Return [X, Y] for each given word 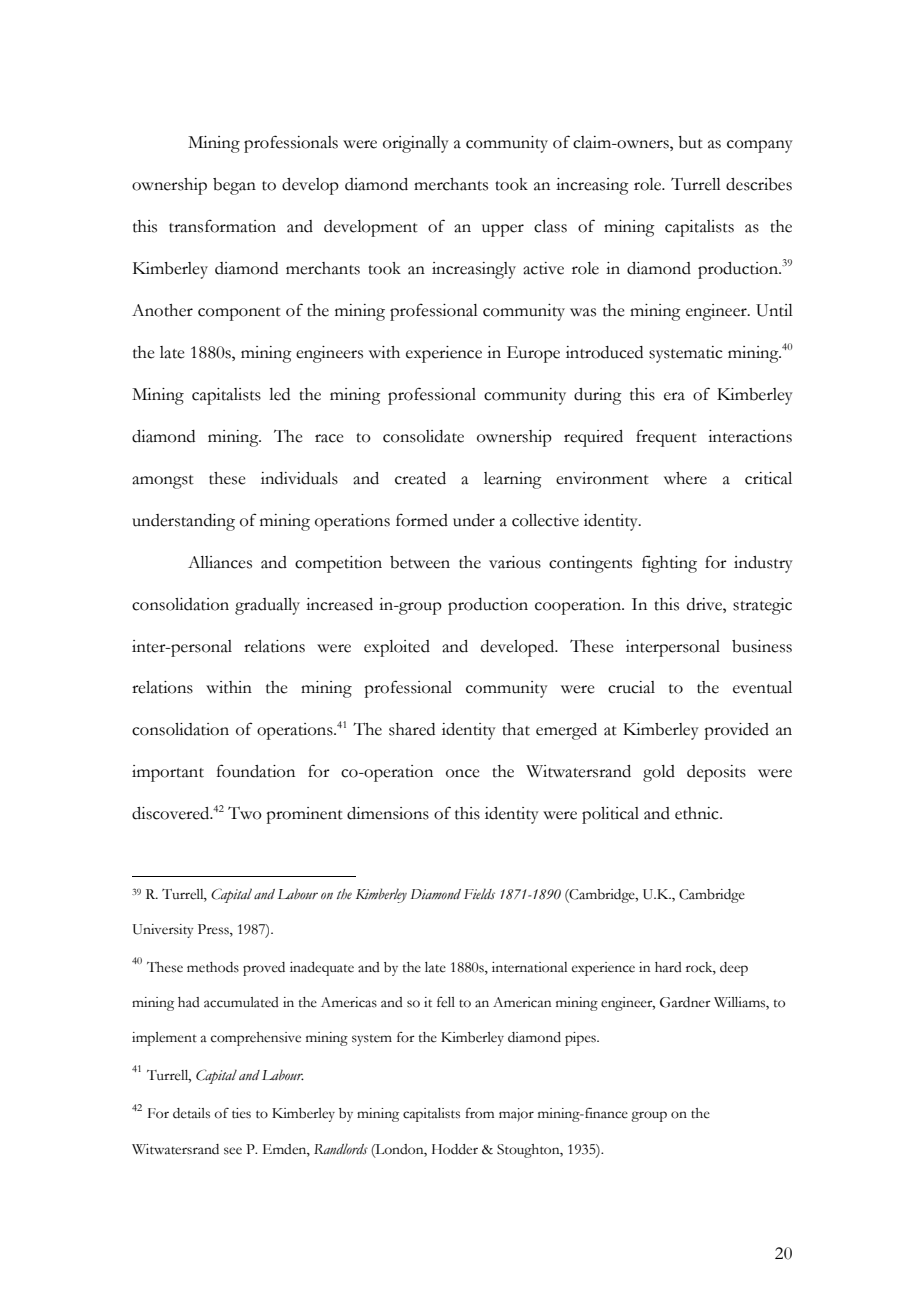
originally [416, 144]
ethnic [698, 813]
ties [241, 1113]
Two [245, 813]
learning [513, 480]
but [690, 142]
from [479, 1113]
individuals [299, 478]
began [234, 186]
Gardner [685, 1002]
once [463, 773]
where [685, 478]
